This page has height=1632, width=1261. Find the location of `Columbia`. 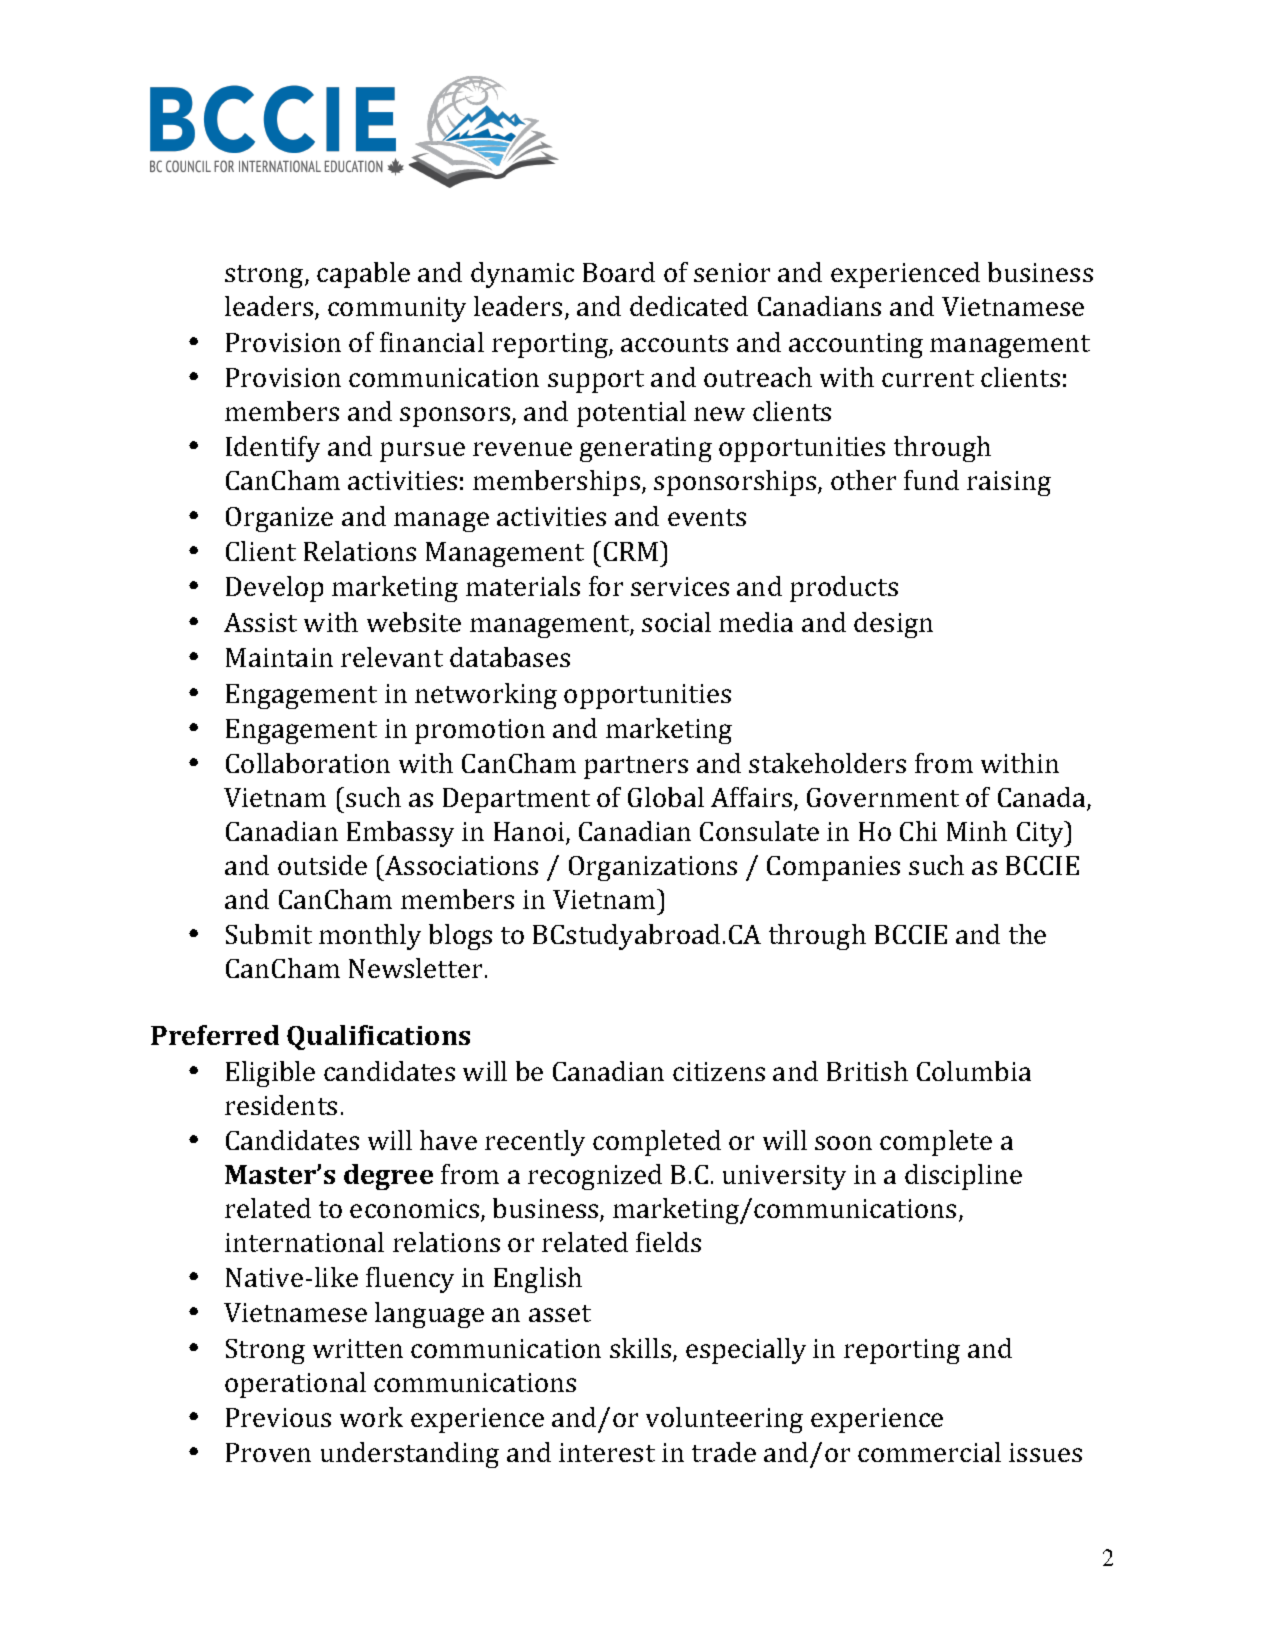

Columbia is located at coordinates (974, 1071).
